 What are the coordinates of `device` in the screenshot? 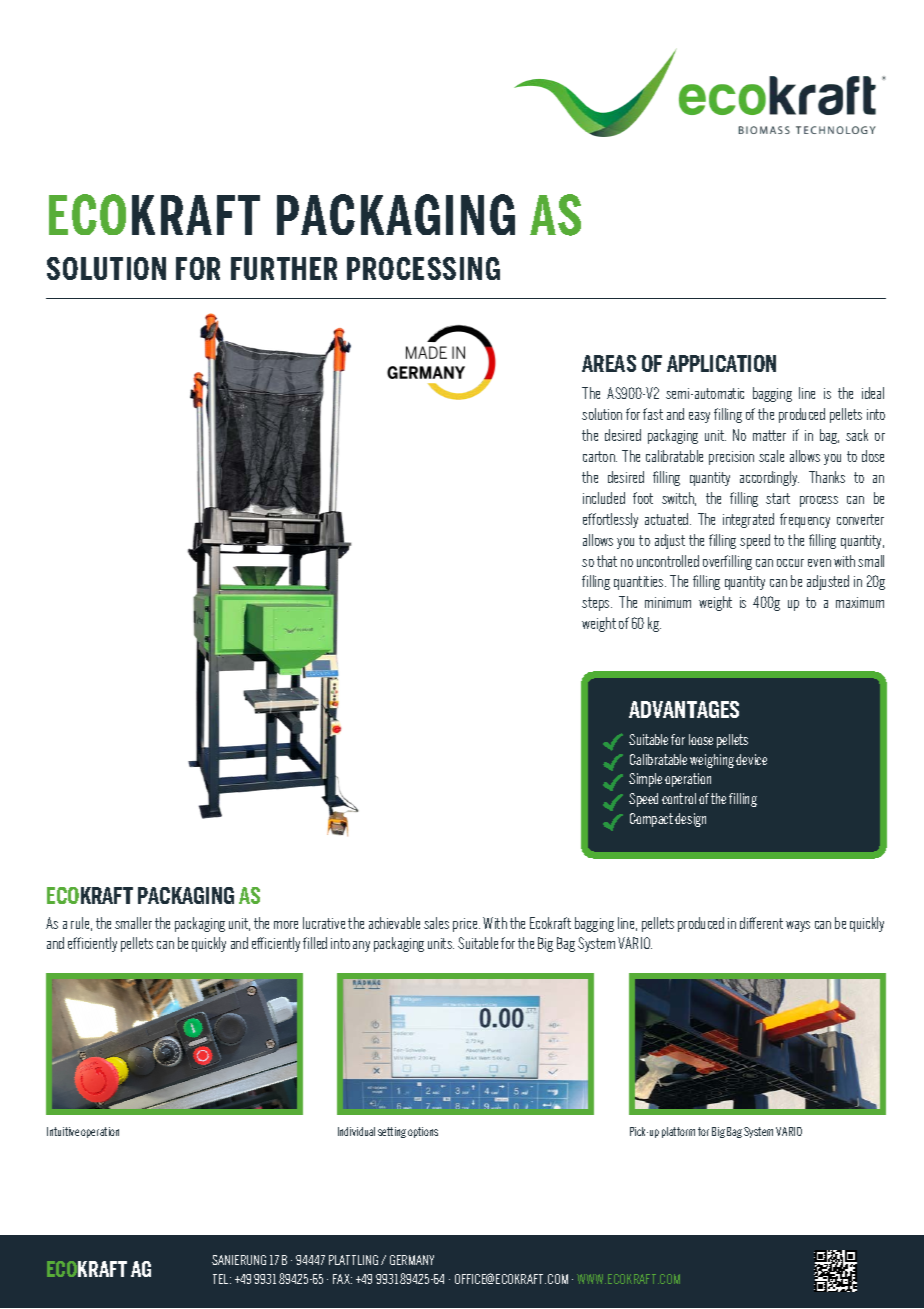 It's located at (751, 759).
